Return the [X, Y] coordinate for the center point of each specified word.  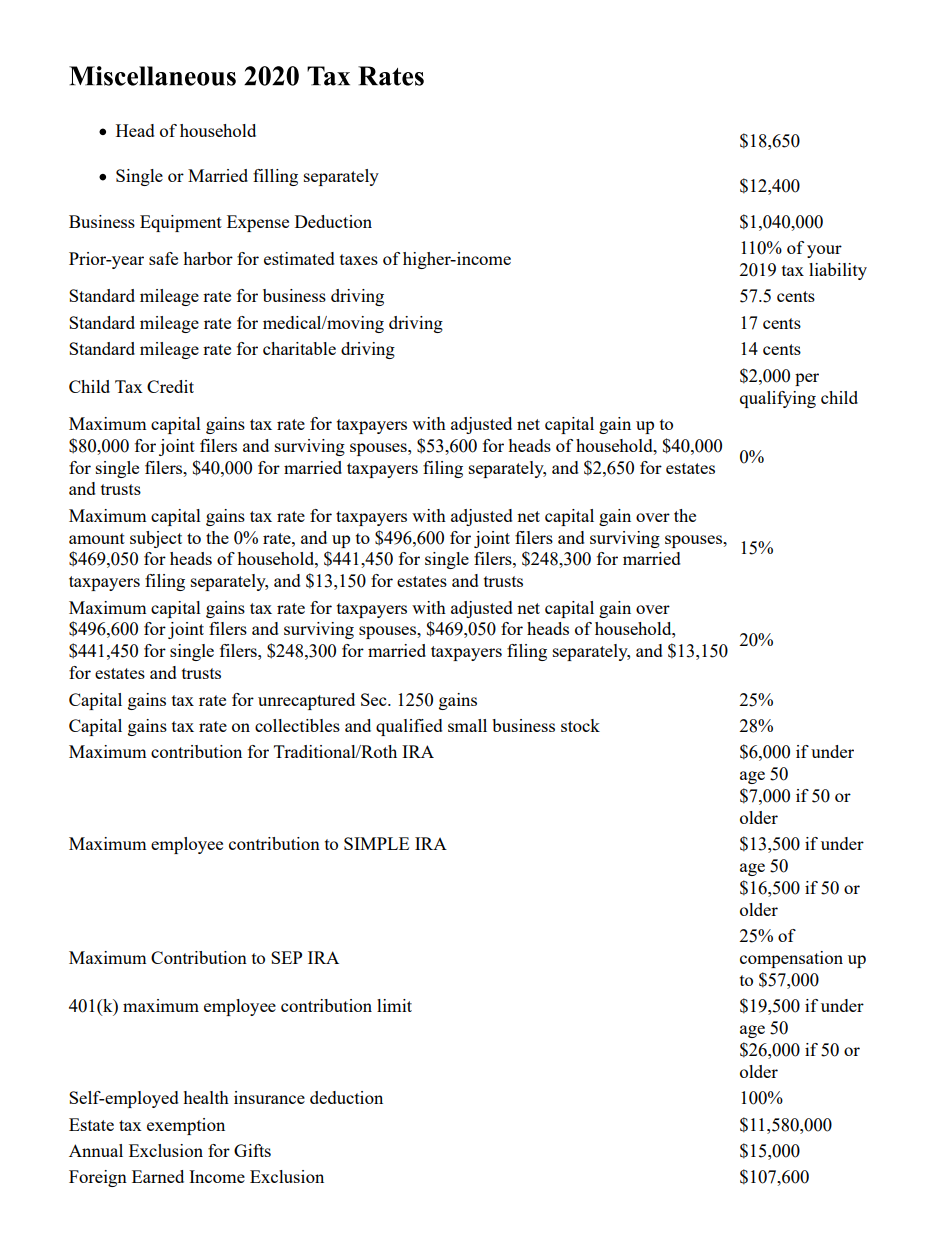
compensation [791, 959]
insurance [269, 1097]
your [824, 251]
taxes [359, 259]
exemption [186, 1126]
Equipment [181, 223]
